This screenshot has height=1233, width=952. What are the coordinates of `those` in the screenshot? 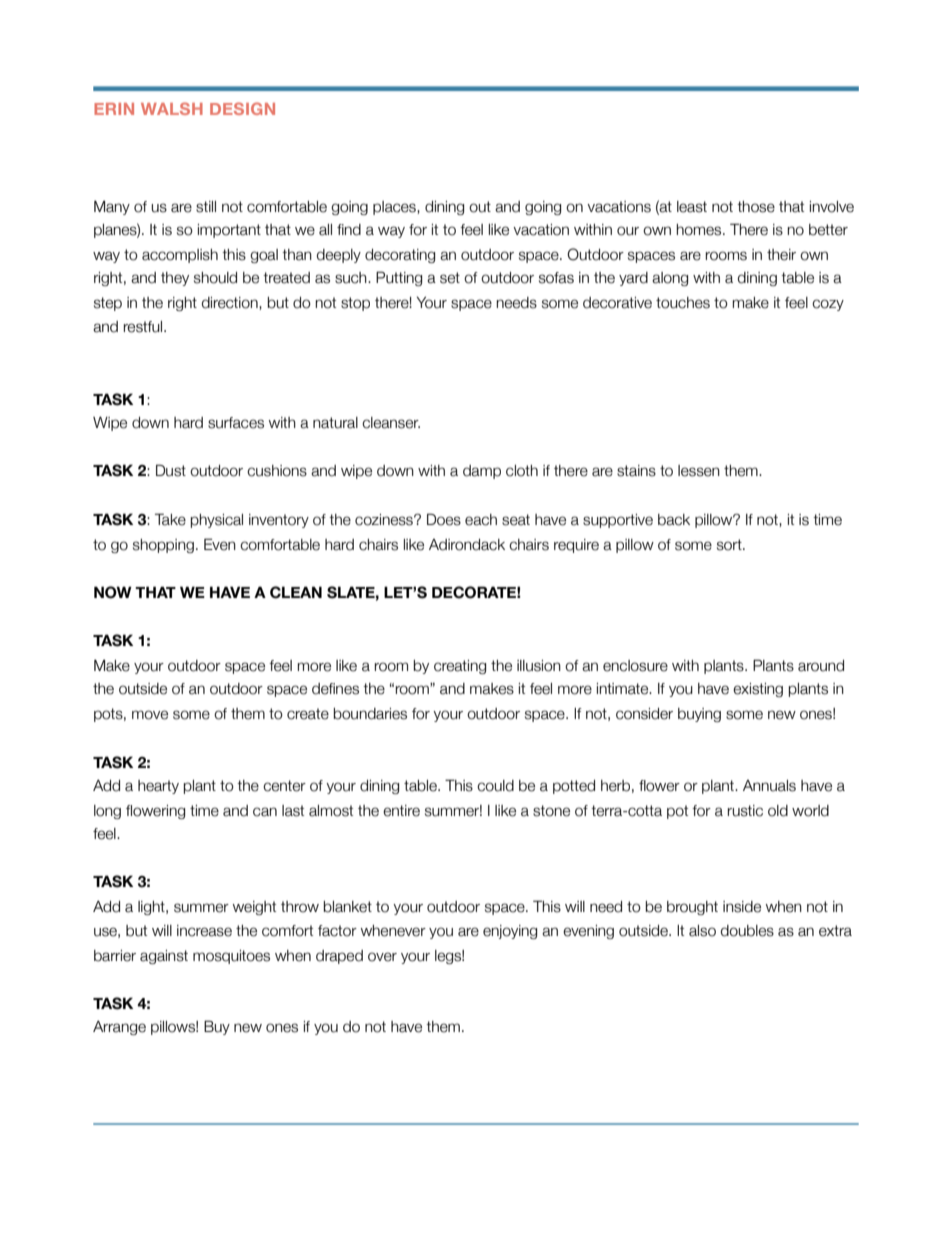 It's located at (756, 207).
